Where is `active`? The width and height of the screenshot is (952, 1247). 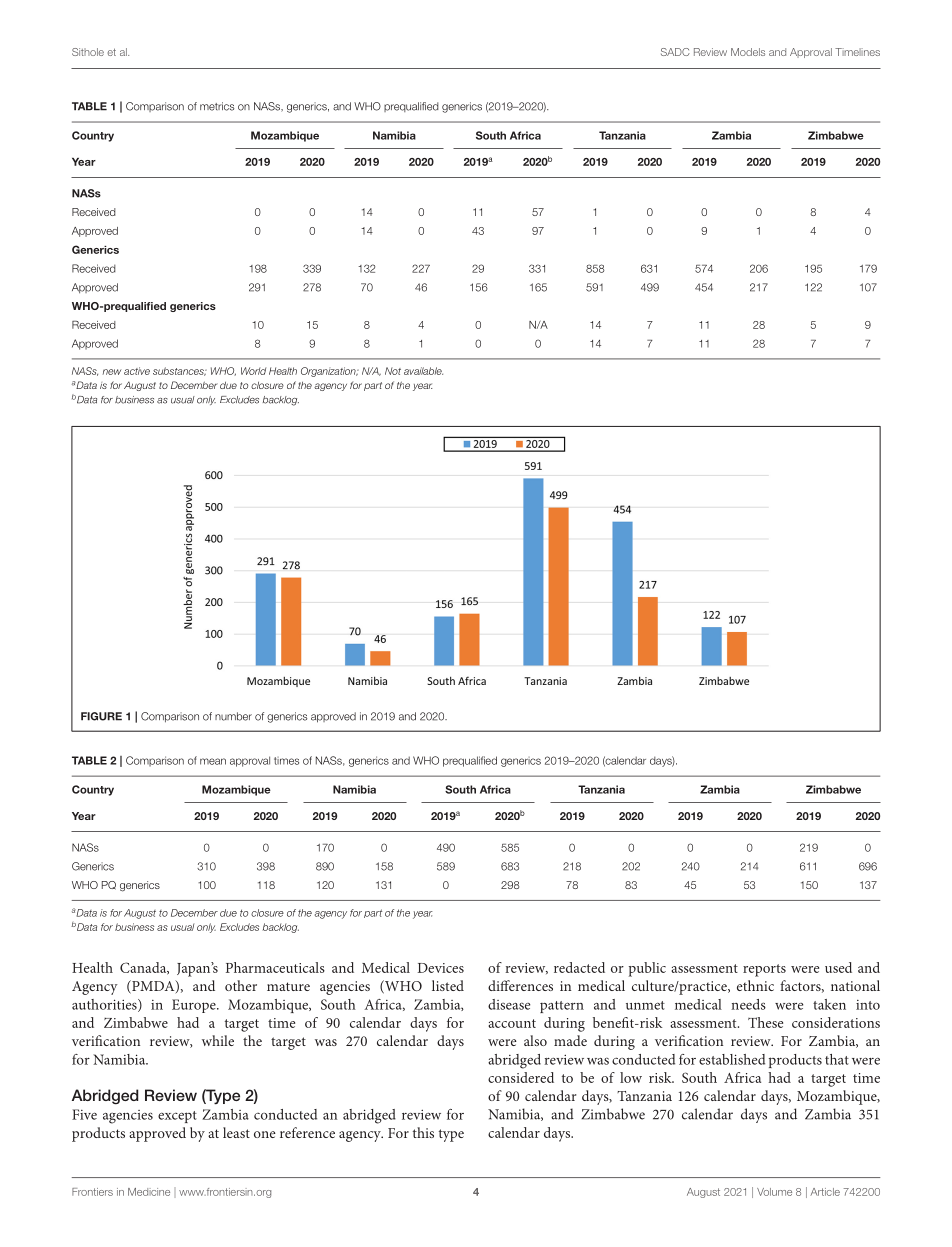 active is located at coordinates (137, 371).
